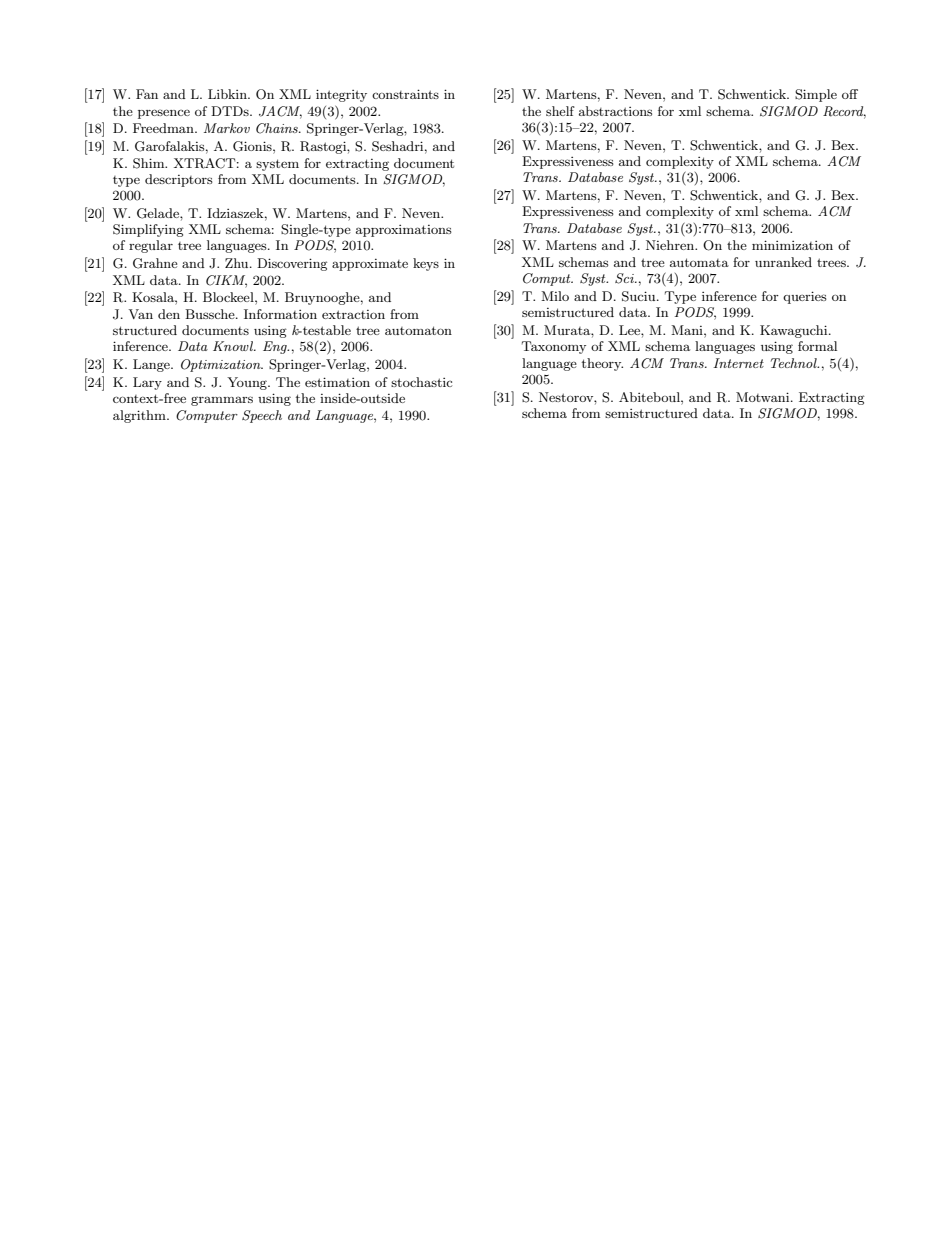 The height and width of the page is (1233, 952). What do you see at coordinates (418, 330) in the page?
I see `automaton` at bounding box center [418, 330].
